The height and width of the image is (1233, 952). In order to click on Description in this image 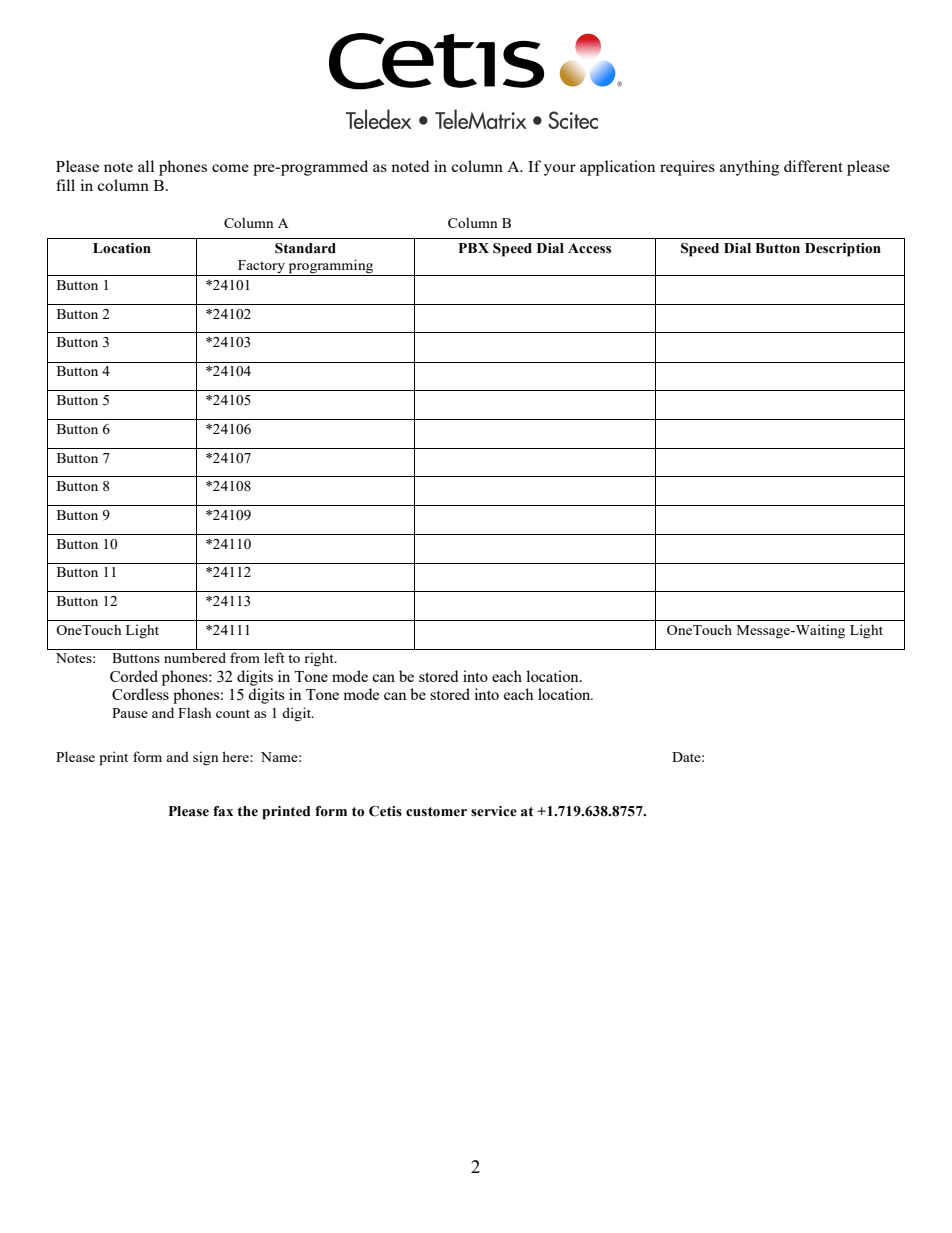, I will do `click(843, 250)`.
